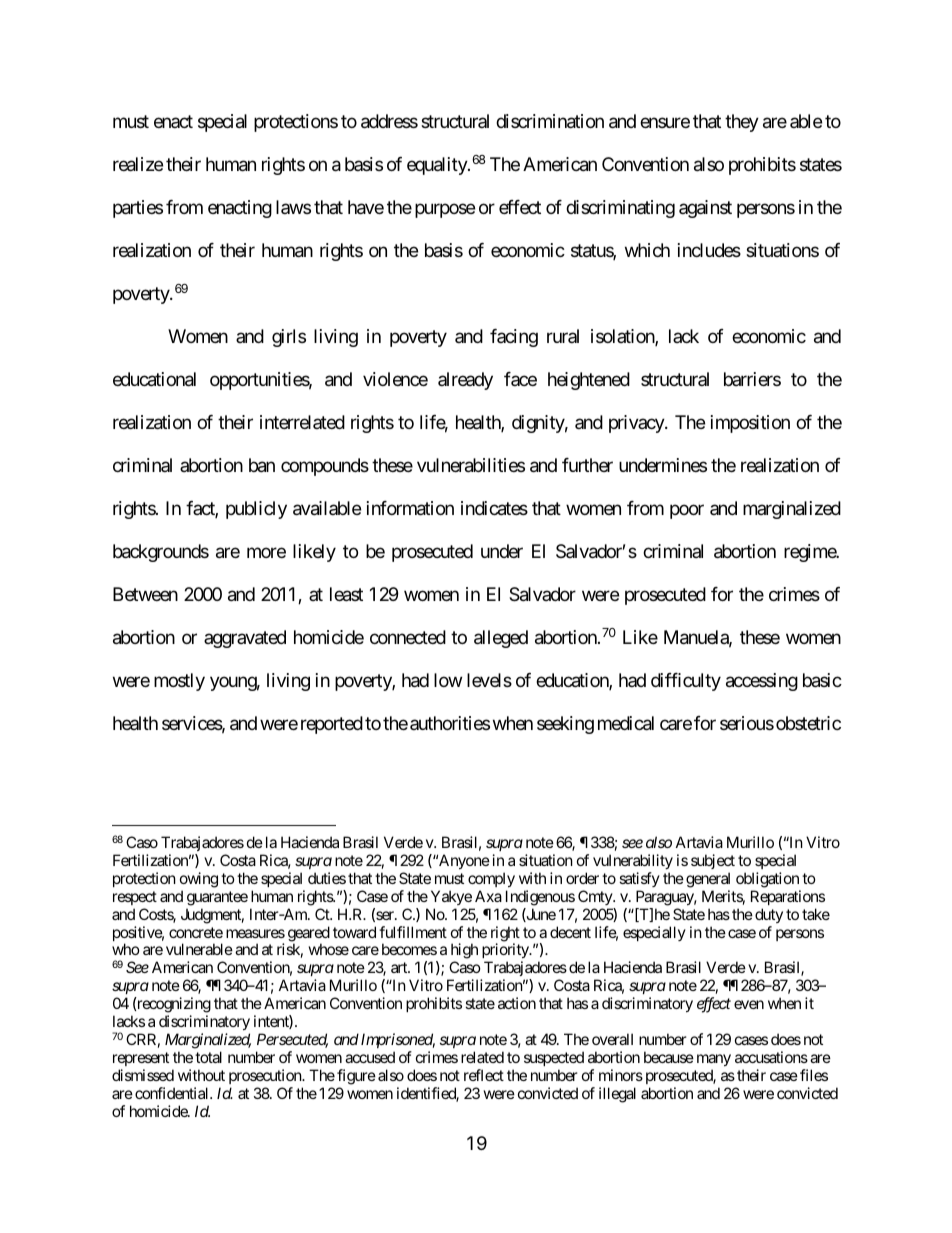 The height and width of the document is (1233, 952). Describe the element at coordinates (484, 1075) in the document. I see `reflect` at that location.
